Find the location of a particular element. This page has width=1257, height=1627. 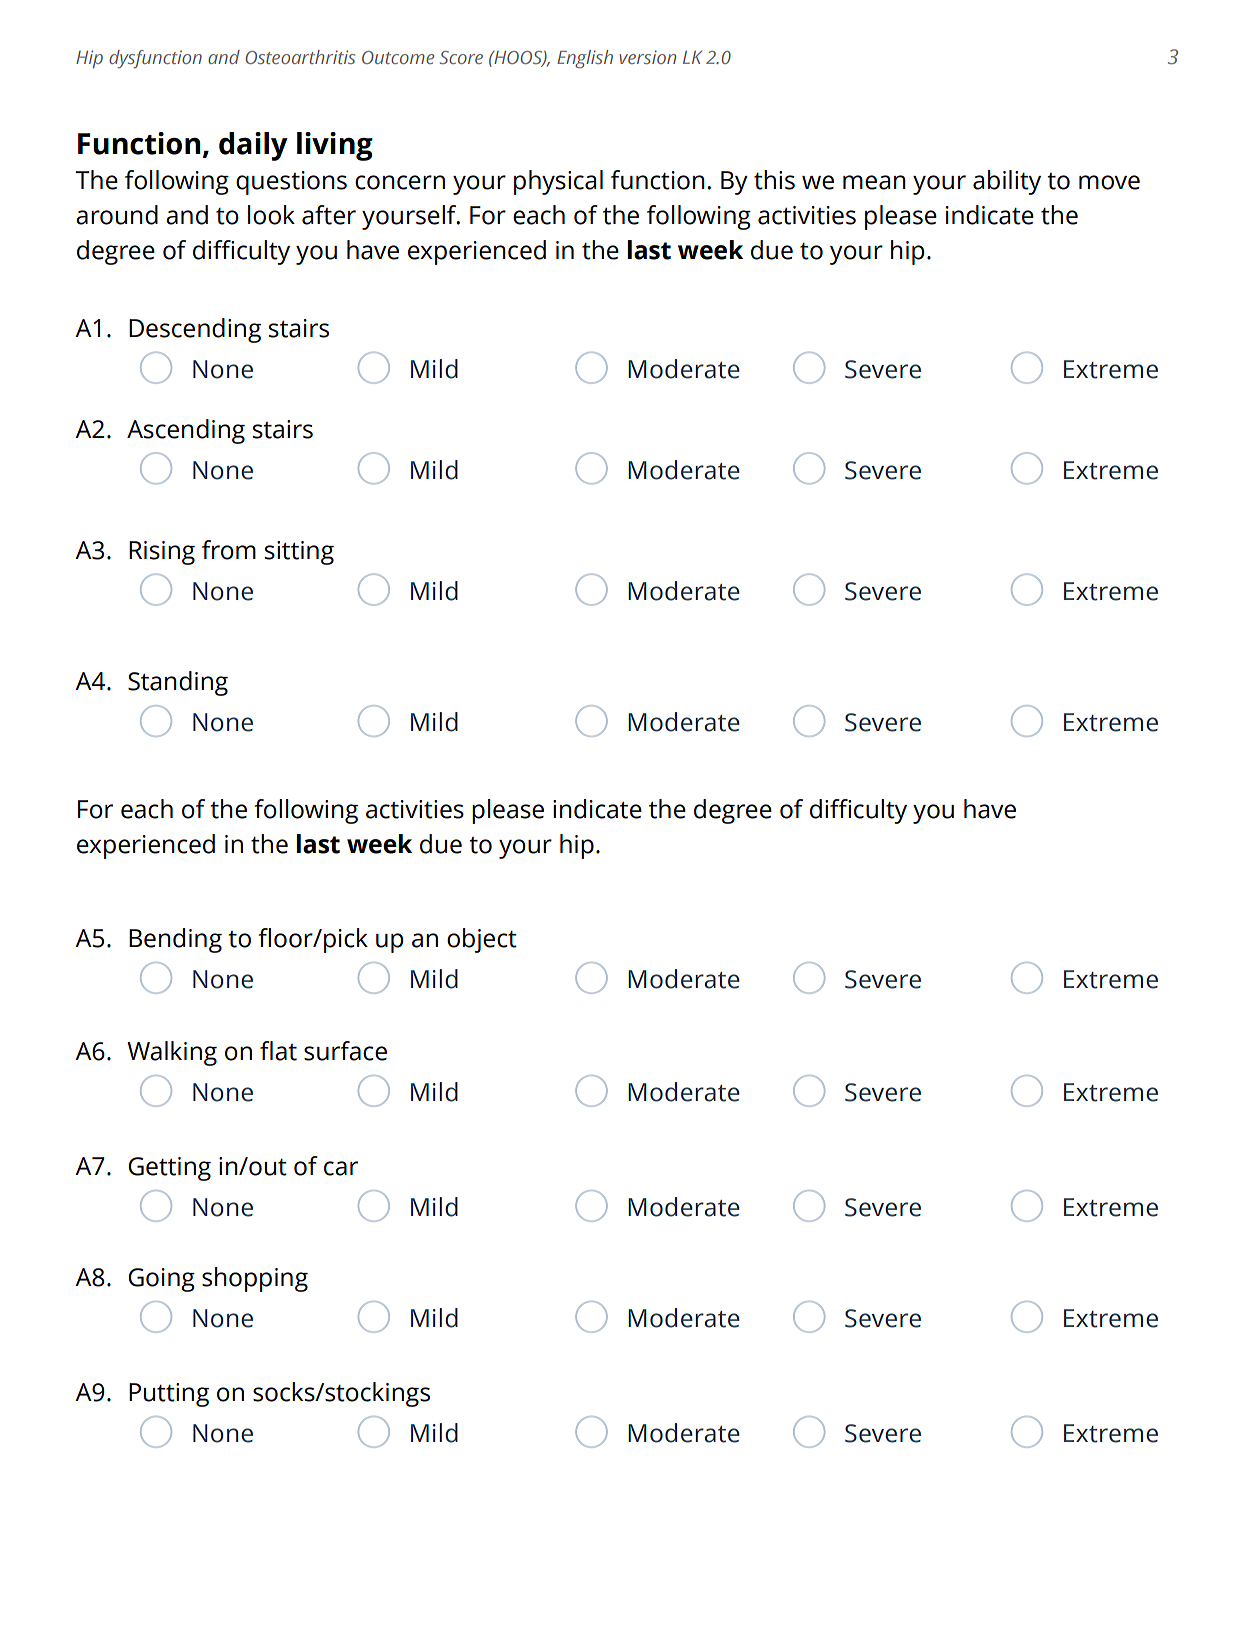

shopping is located at coordinates (255, 1279).
